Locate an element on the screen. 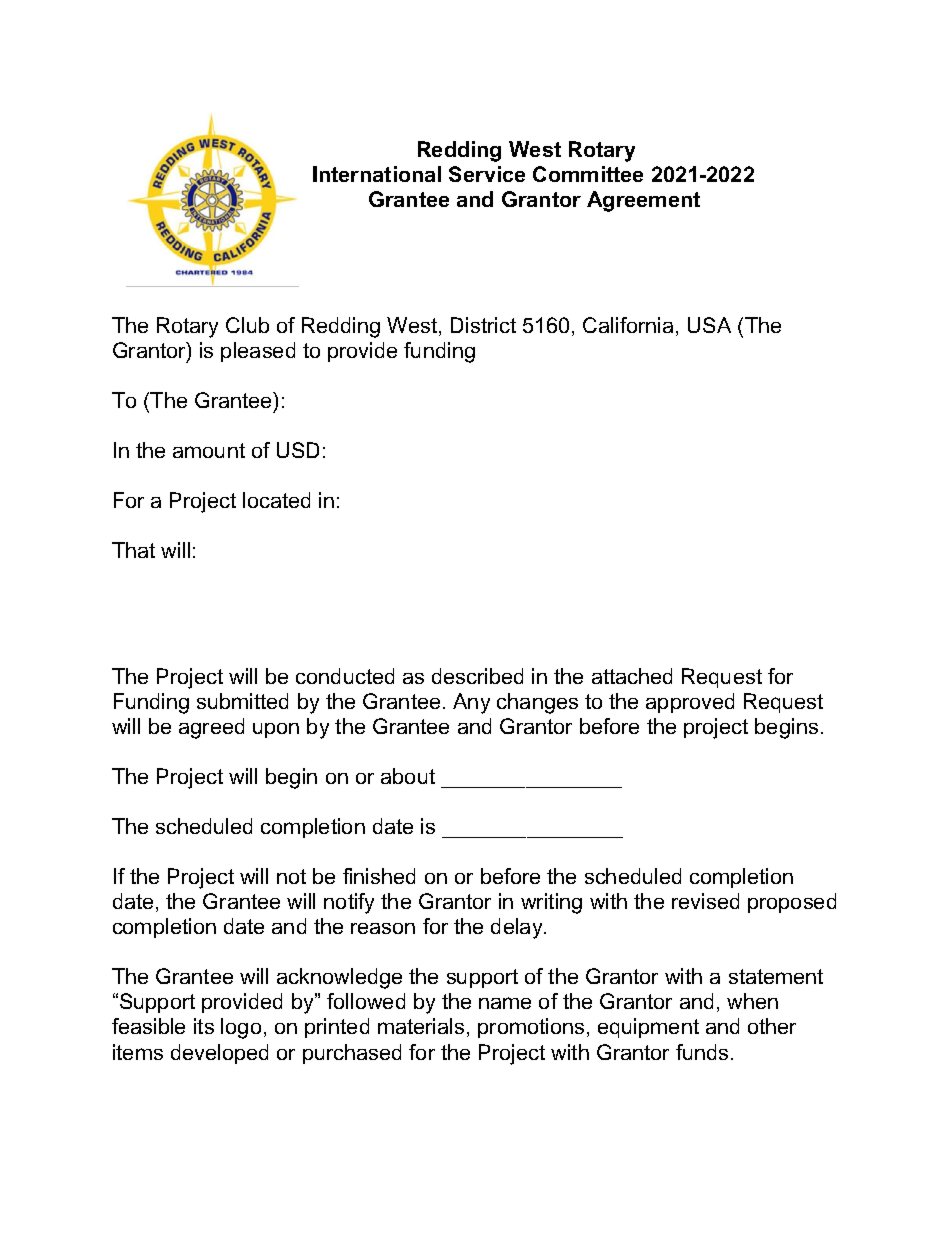 Image resolution: width=952 pixels, height=1233 pixels. about is located at coordinates (408, 776).
